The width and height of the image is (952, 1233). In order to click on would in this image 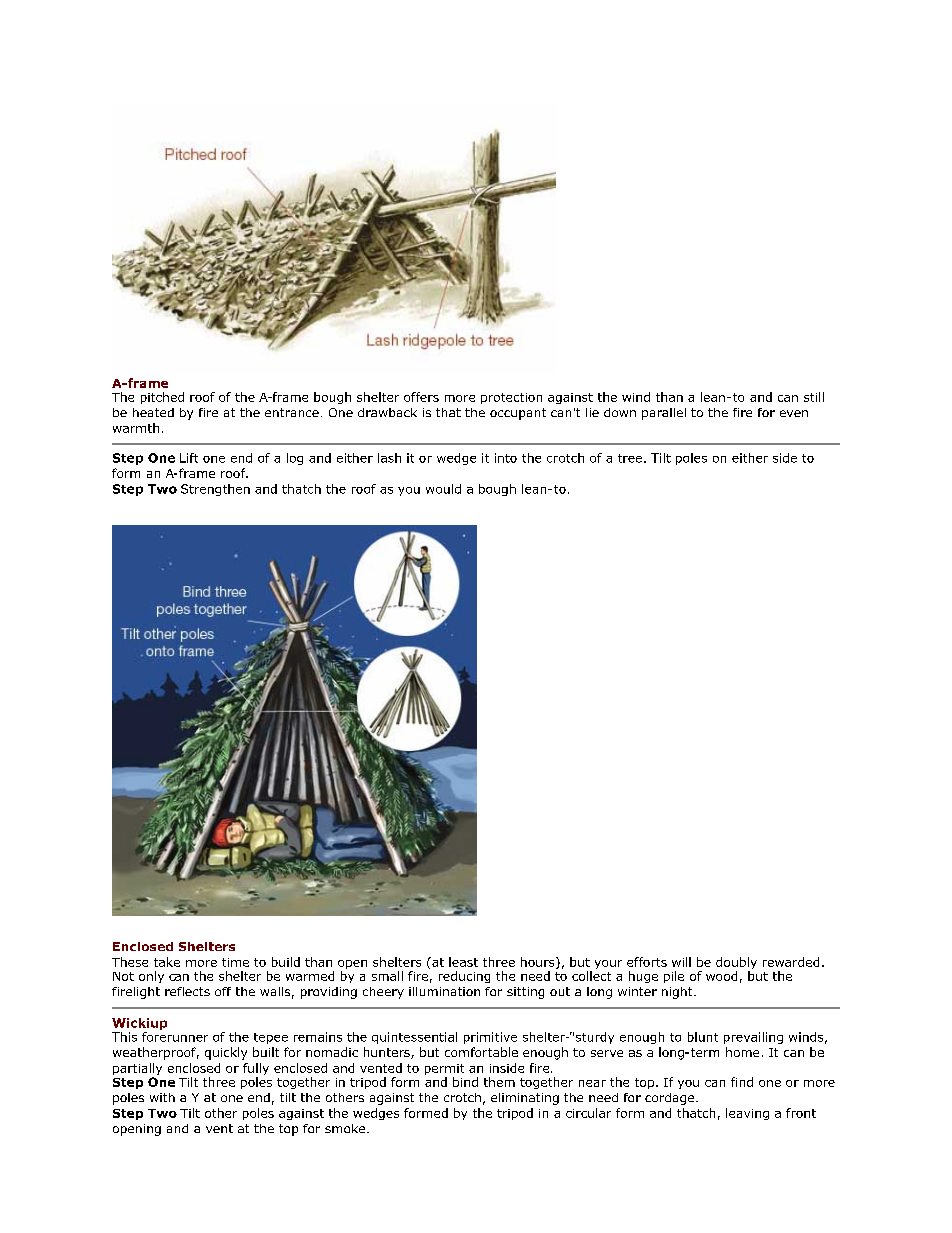, I will do `click(443, 489)`.
